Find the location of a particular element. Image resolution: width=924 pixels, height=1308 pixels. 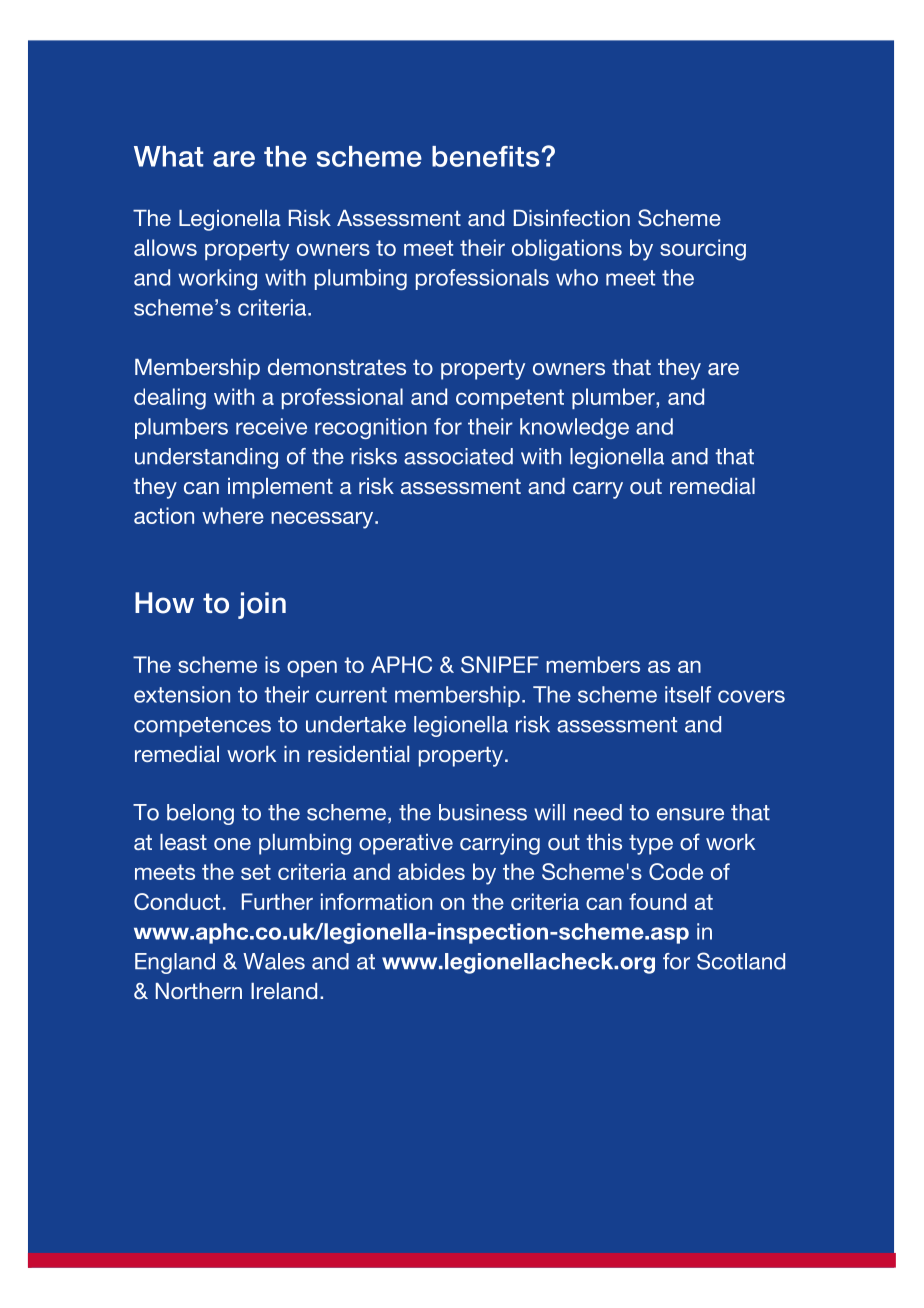

benefits is located at coordinates (485, 156).
